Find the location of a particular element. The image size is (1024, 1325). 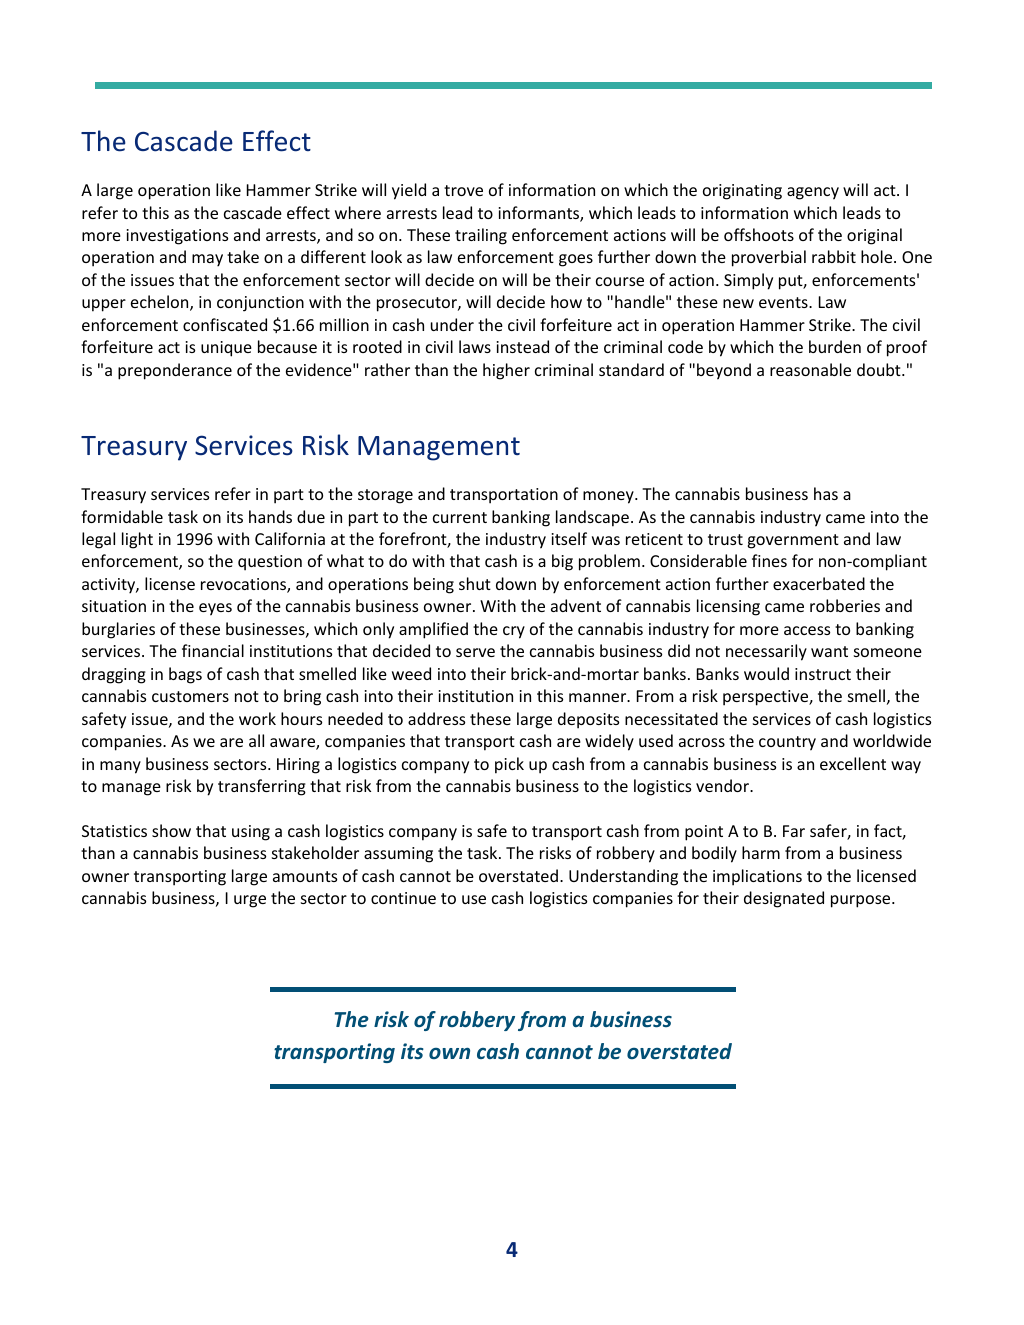

continue is located at coordinates (403, 898).
